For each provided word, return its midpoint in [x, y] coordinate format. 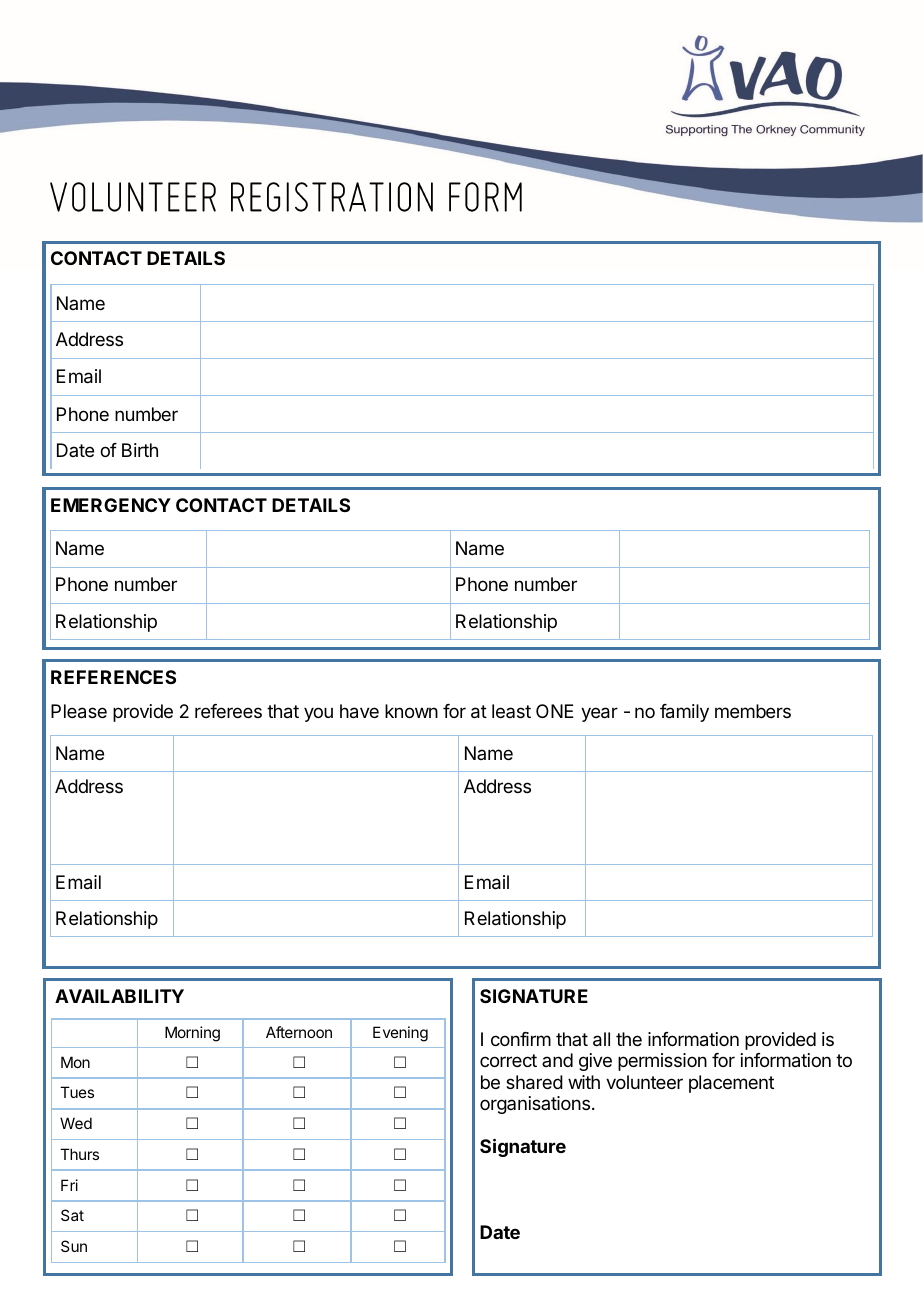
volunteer [644, 1082]
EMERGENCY [111, 505]
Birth [140, 450]
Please [79, 711]
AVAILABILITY [119, 996]
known [411, 711]
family [684, 713]
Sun [74, 1246]
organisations [535, 1105]
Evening [400, 1034]
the [629, 1039]
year [599, 714]
